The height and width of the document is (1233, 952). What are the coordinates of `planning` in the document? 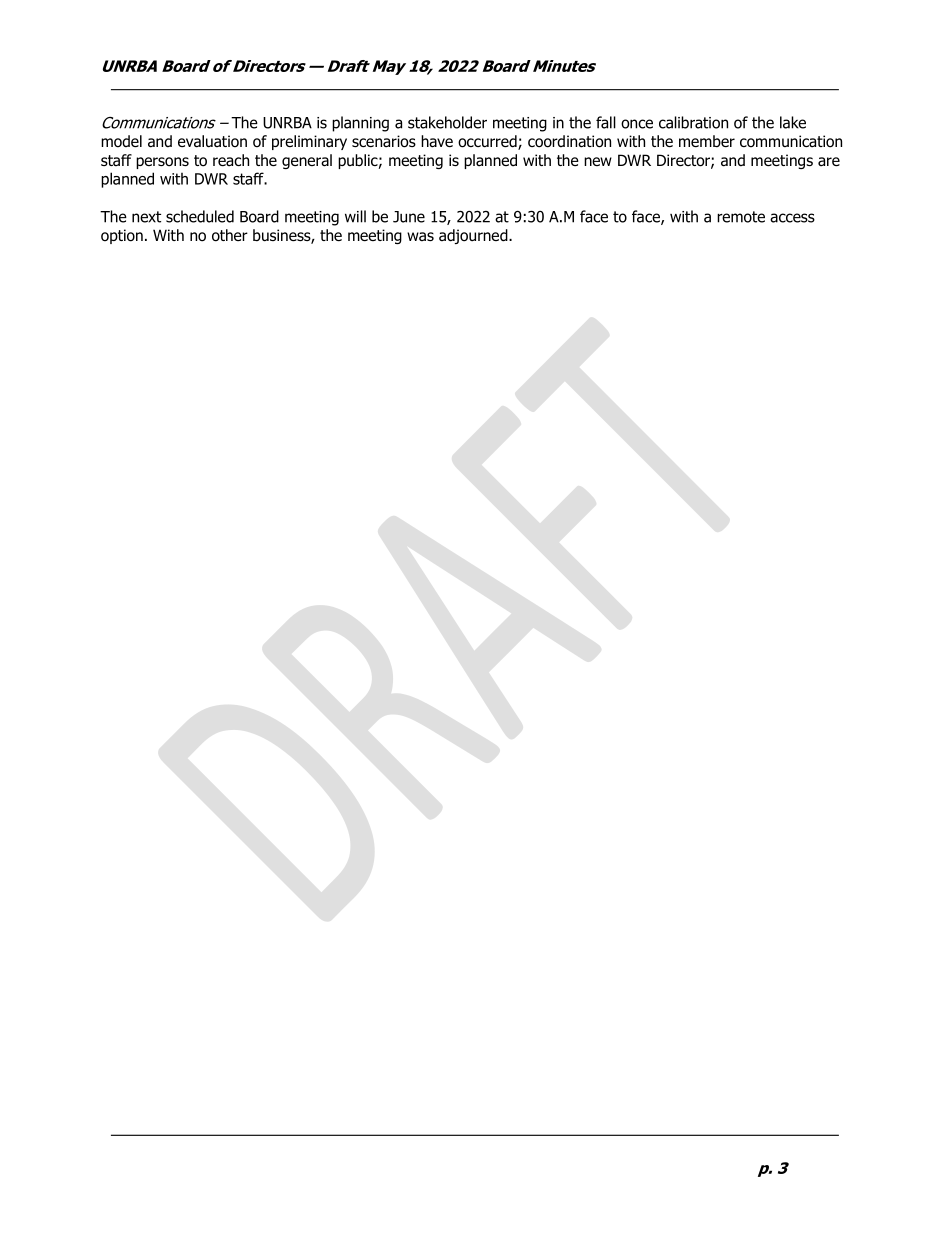 It's located at (360, 124).
